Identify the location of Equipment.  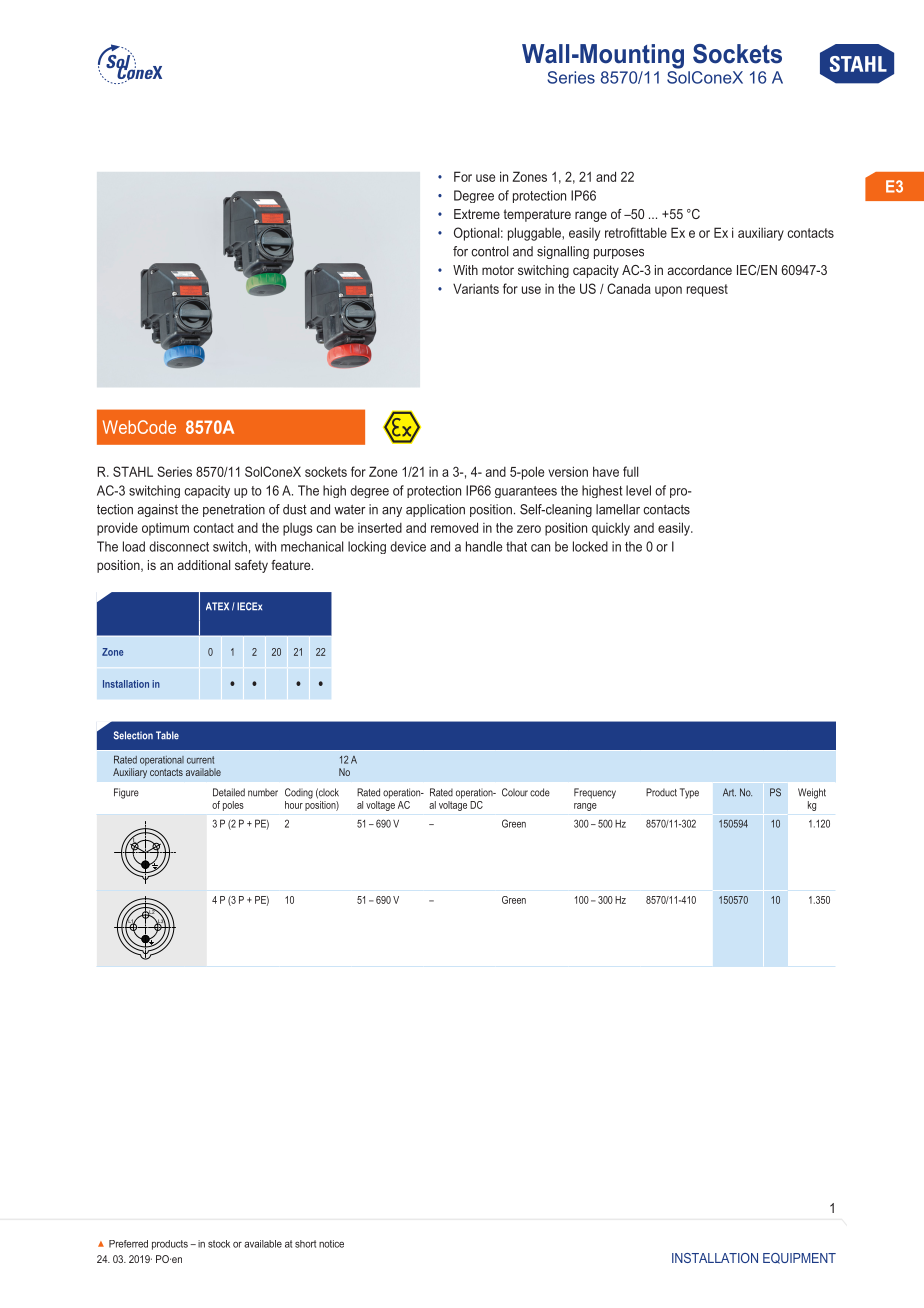
(799, 1258).
